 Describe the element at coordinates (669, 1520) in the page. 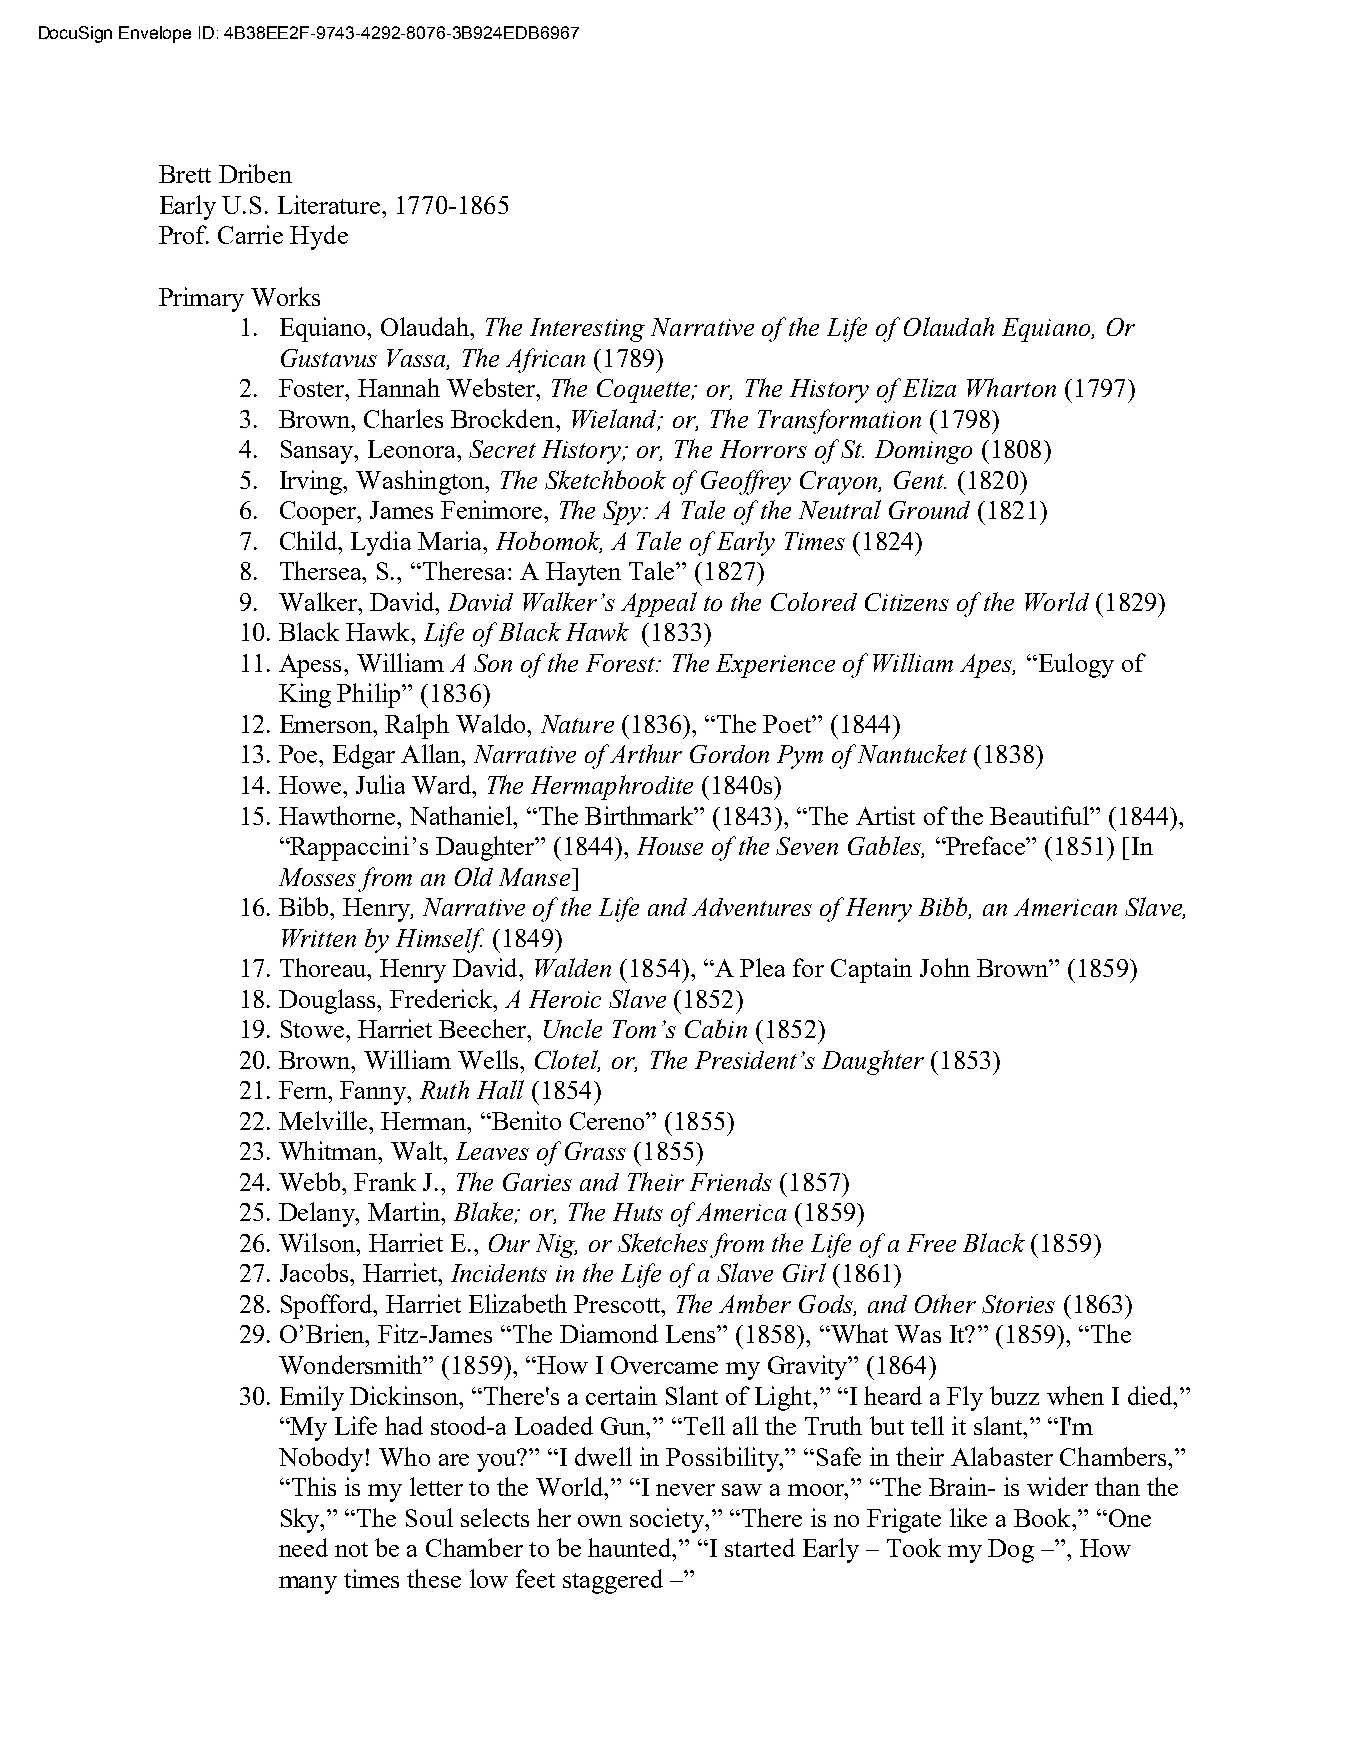

I see `society` at that location.
